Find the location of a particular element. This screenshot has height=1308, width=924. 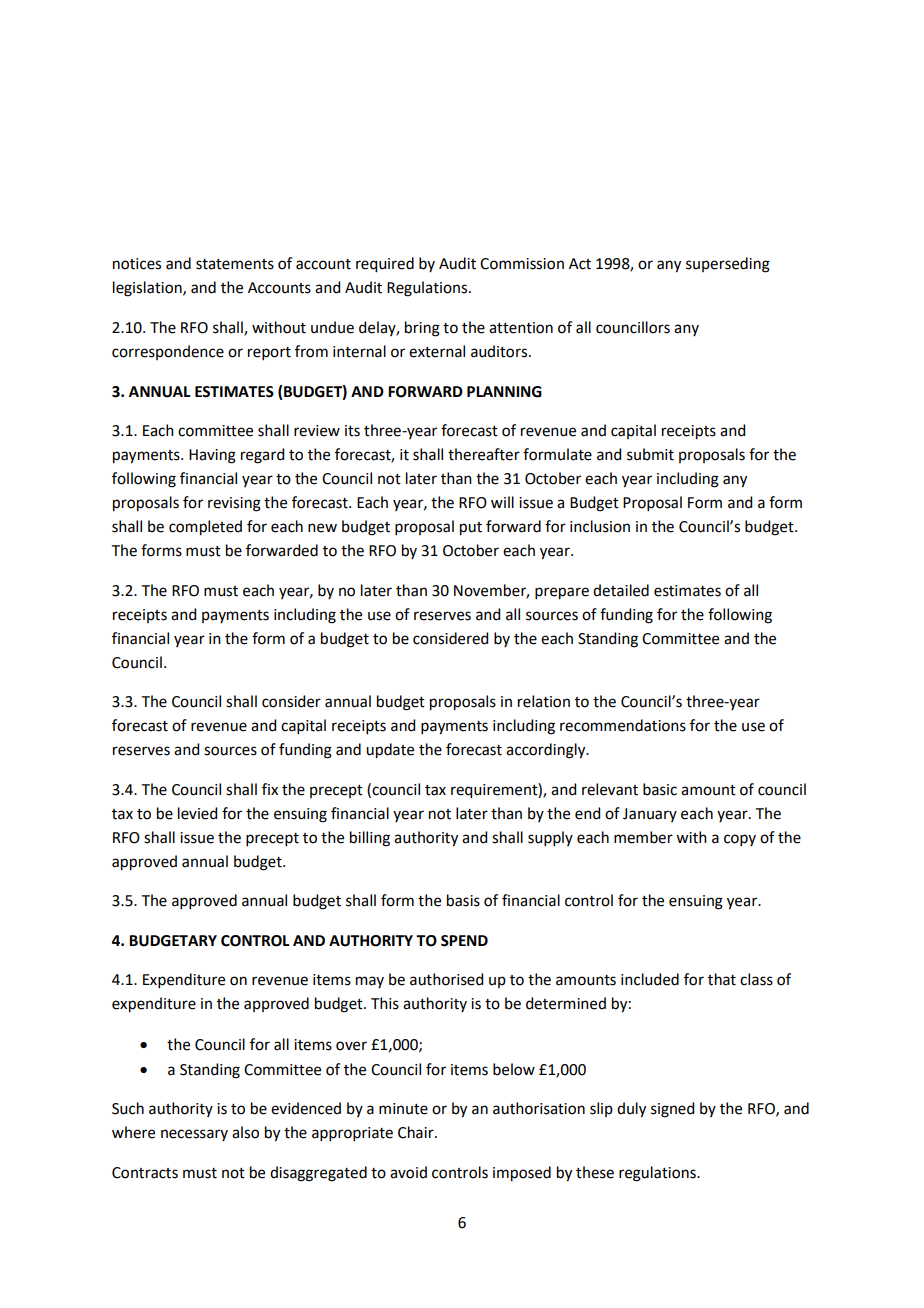

levied is located at coordinates (197, 813).
